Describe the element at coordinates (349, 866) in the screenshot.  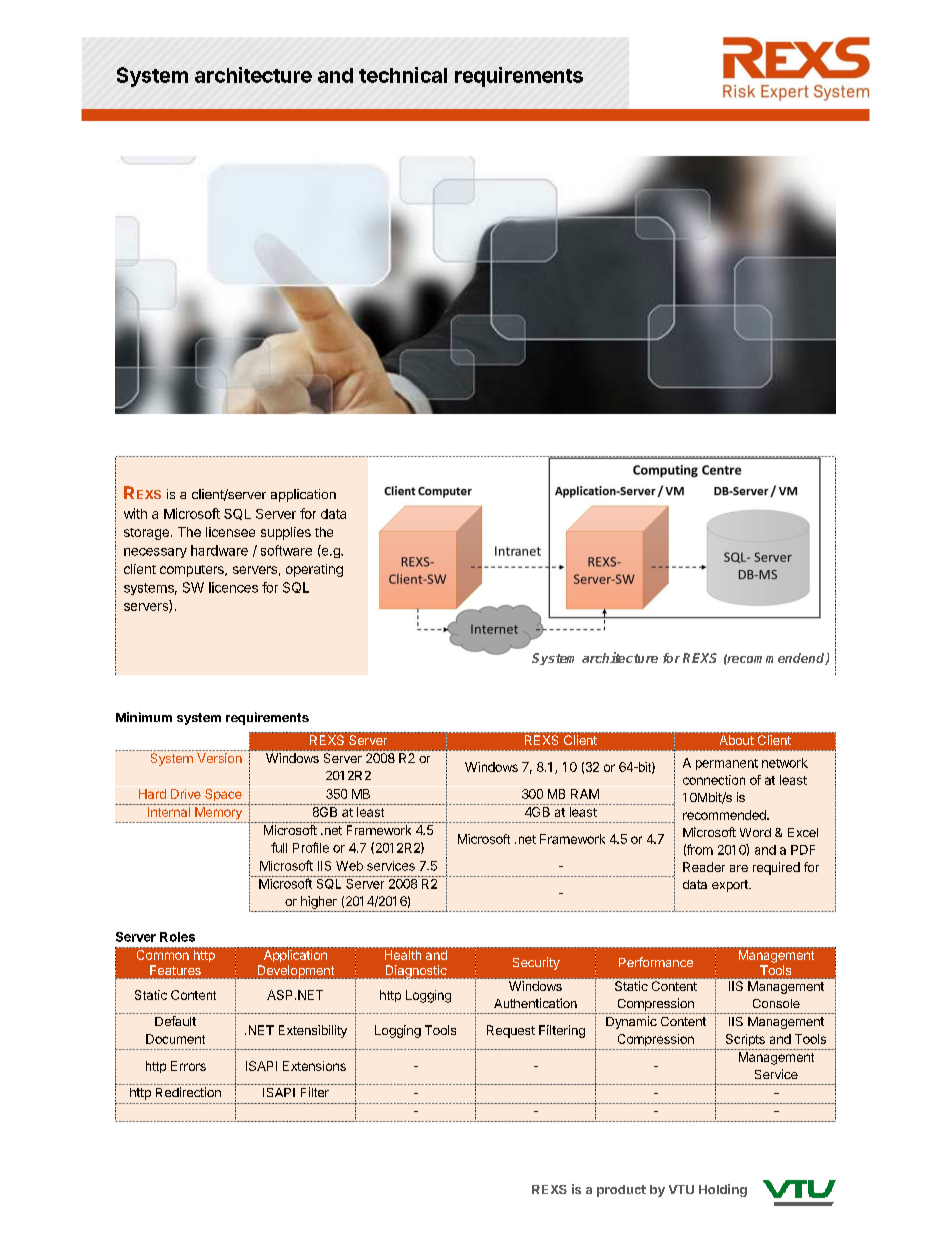
I see `Web` at that location.
